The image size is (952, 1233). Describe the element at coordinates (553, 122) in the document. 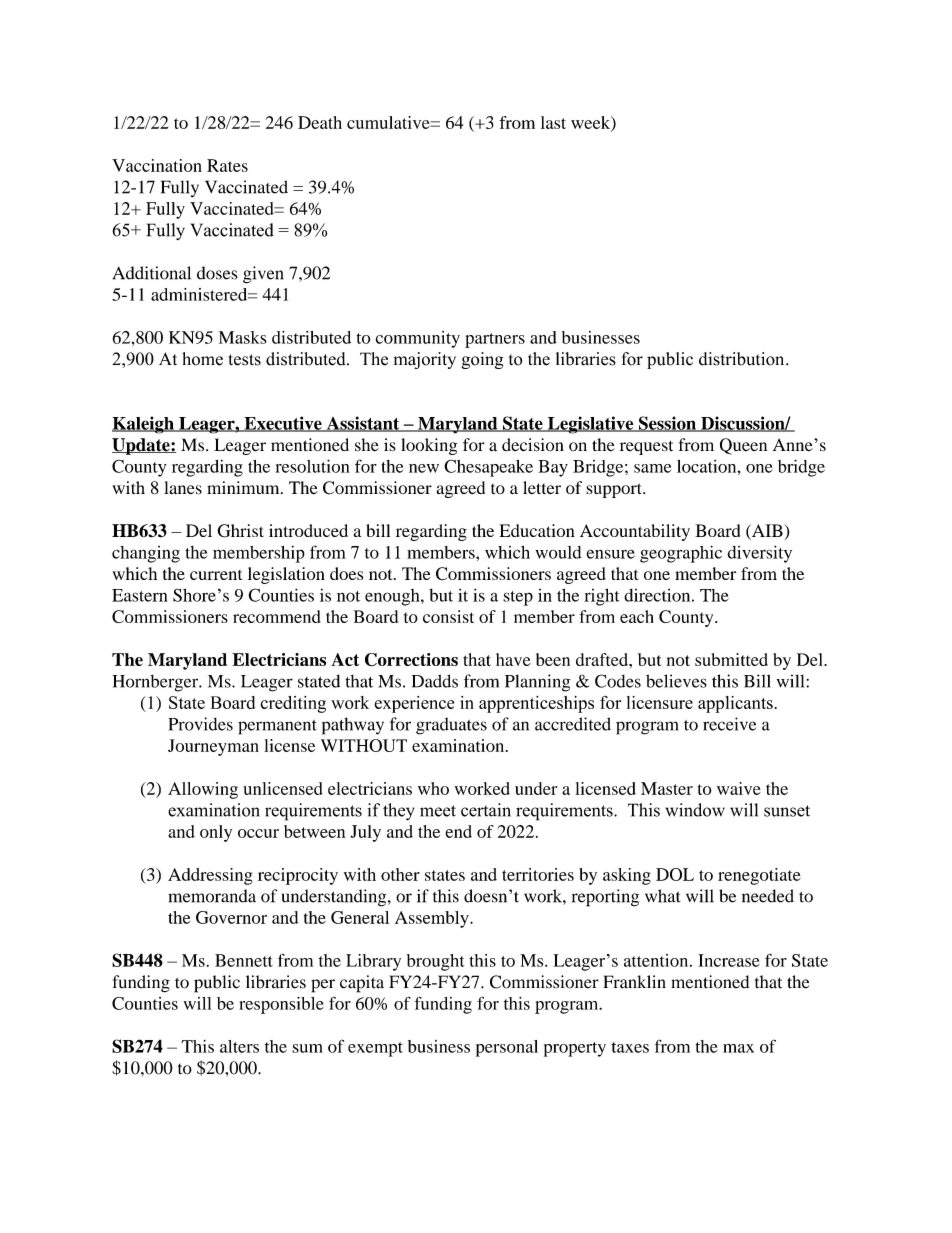

I see `last` at that location.
